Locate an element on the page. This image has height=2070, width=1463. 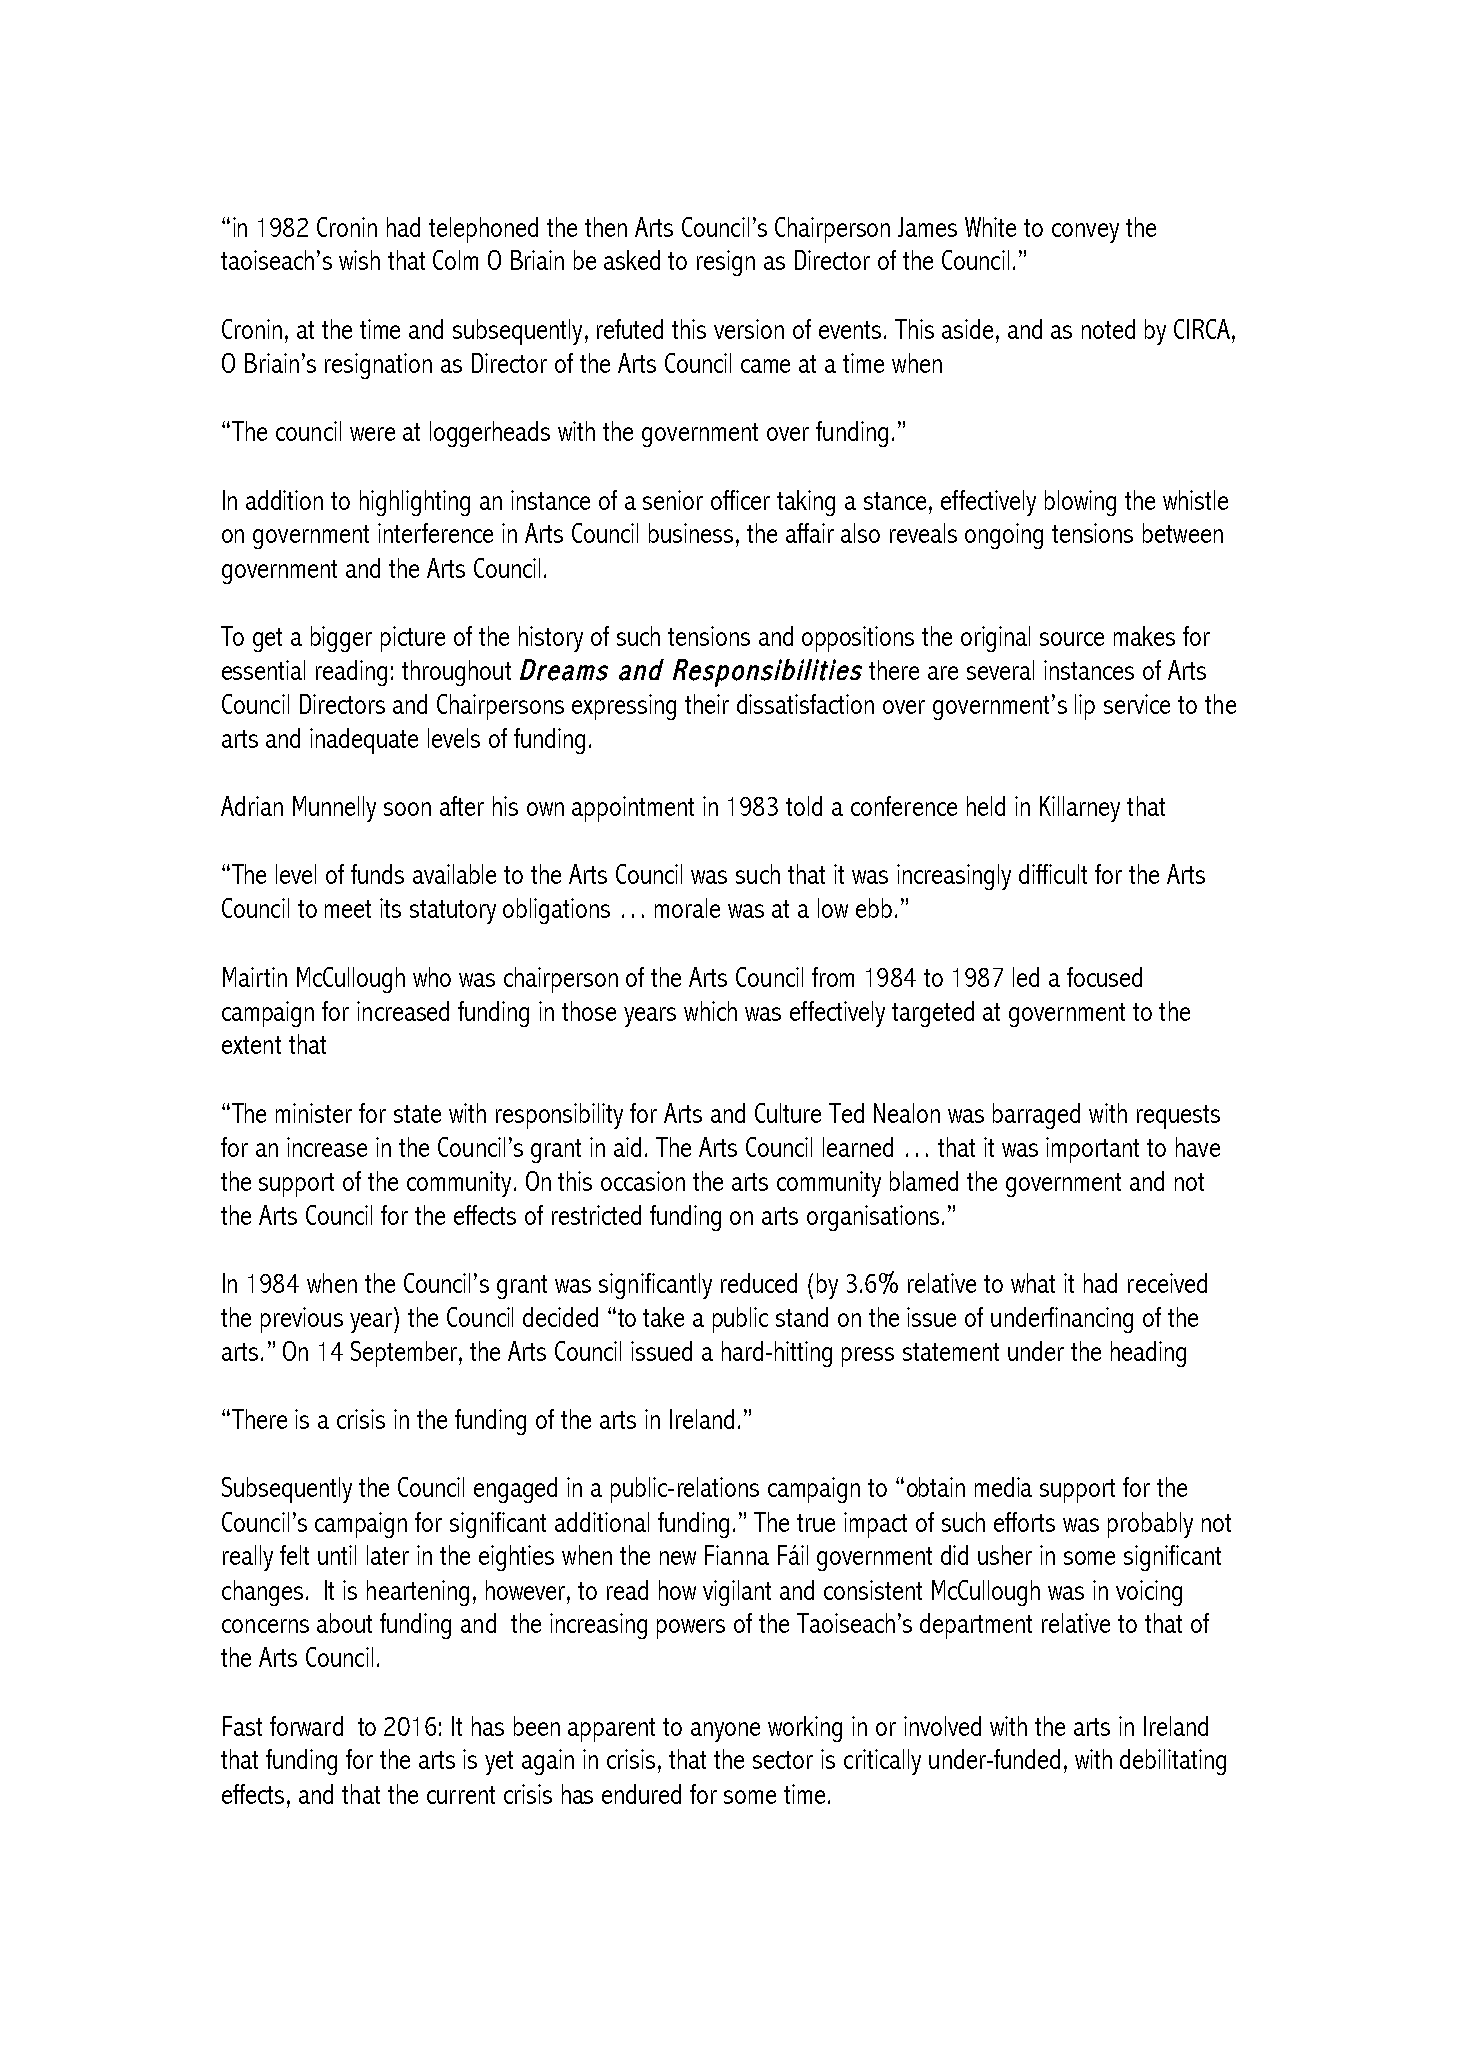
which is located at coordinates (710, 1011).
